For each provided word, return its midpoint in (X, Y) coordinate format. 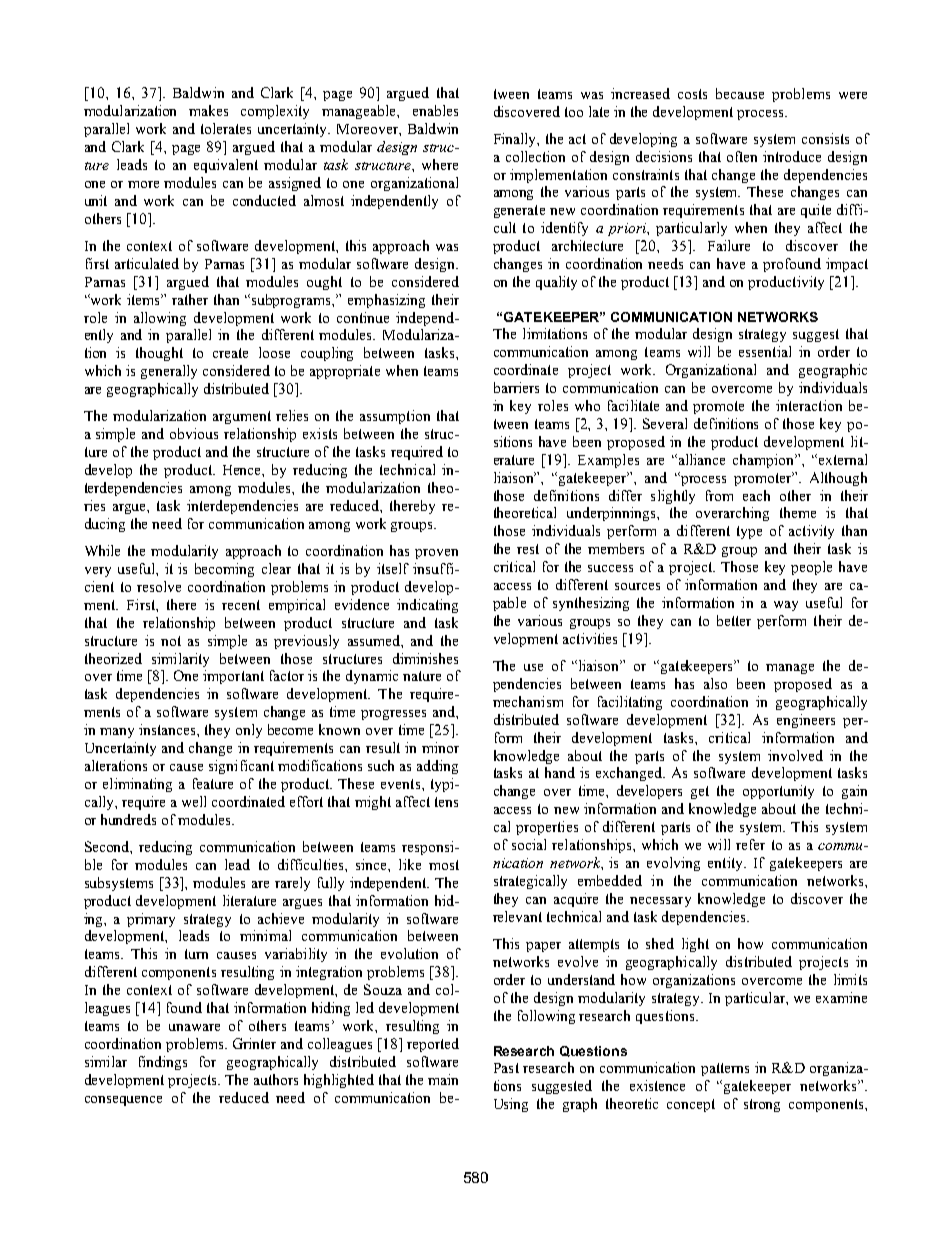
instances (168, 729)
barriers (516, 387)
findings (163, 1063)
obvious (194, 433)
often (742, 156)
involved (795, 755)
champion (764, 461)
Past (506, 1068)
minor (440, 747)
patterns (725, 1069)
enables (435, 110)
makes (208, 110)
